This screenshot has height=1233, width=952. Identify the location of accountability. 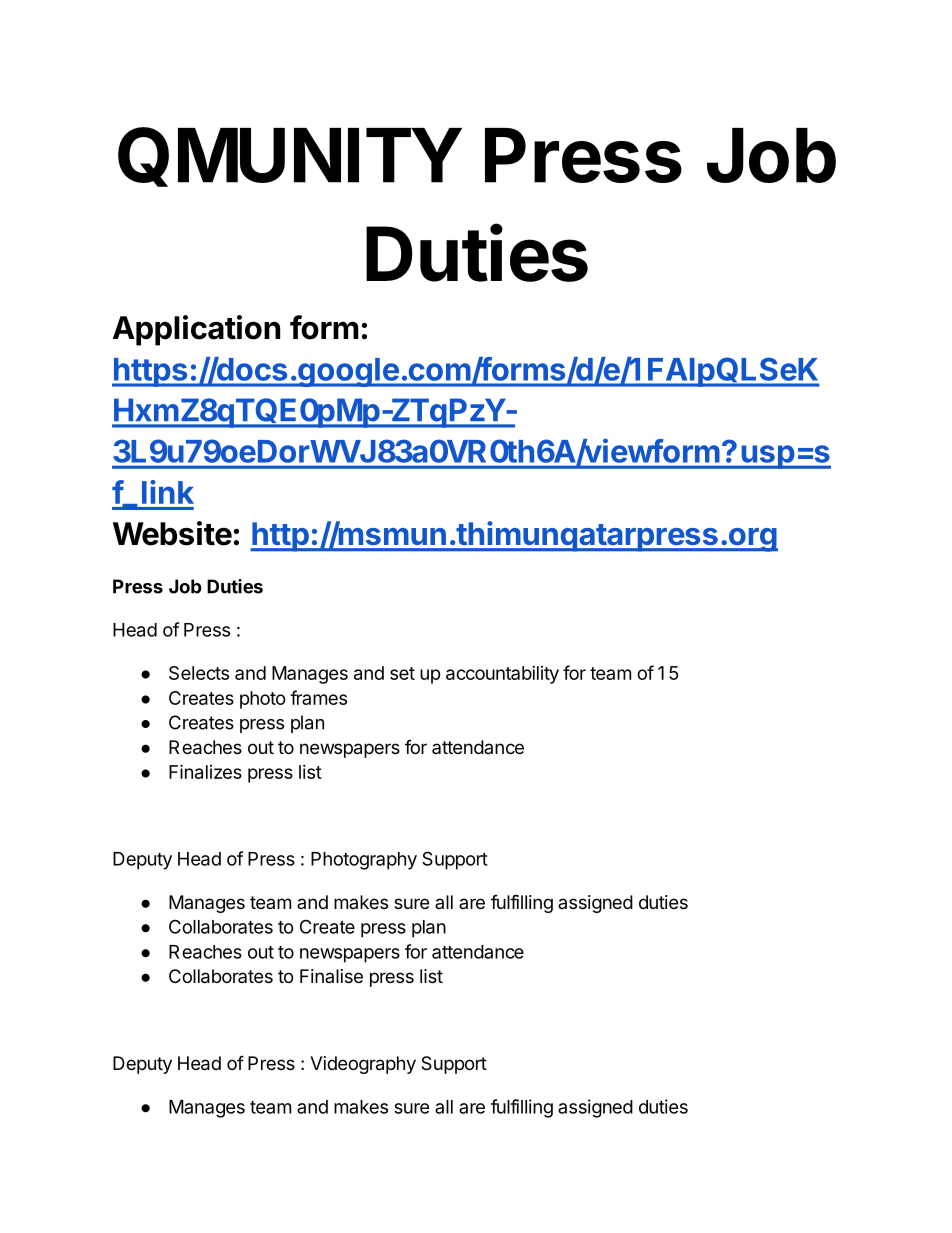
(502, 675).
